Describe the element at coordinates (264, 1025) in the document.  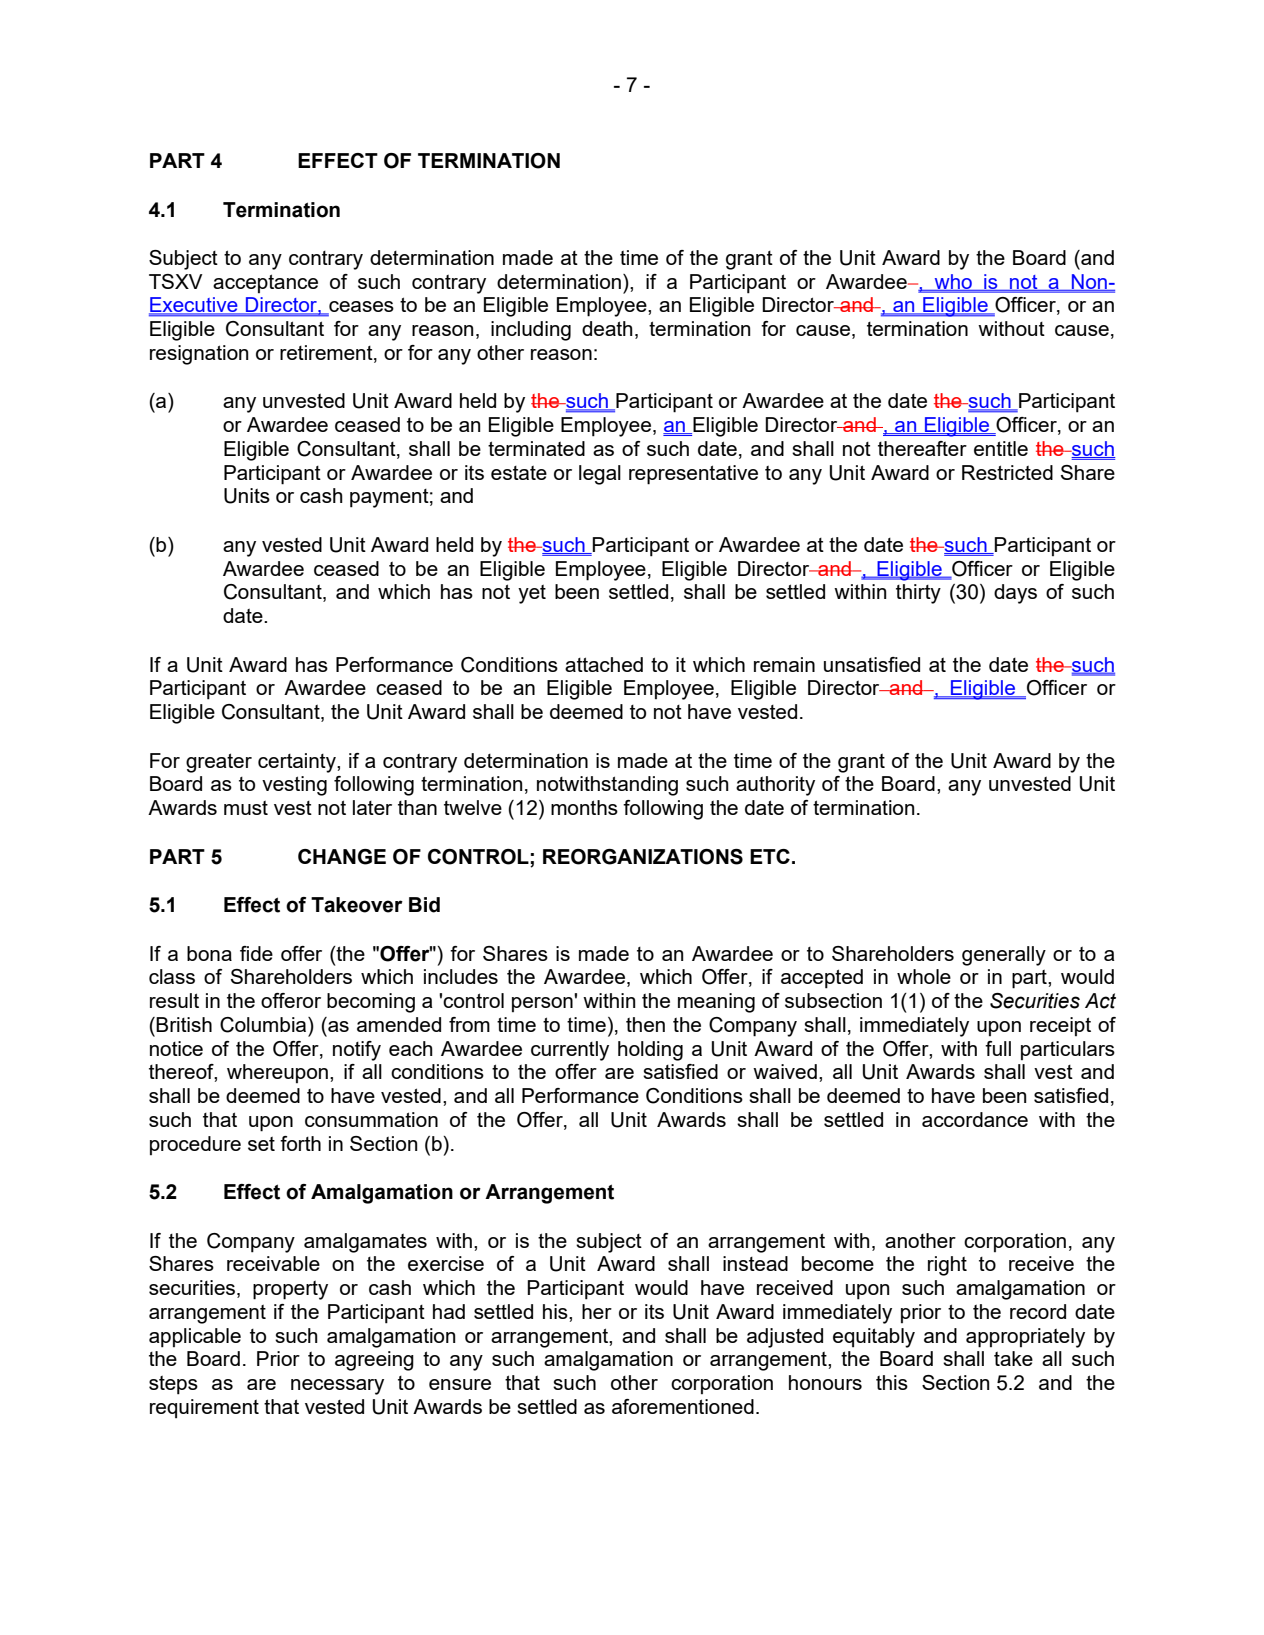
I see `Columbia` at that location.
